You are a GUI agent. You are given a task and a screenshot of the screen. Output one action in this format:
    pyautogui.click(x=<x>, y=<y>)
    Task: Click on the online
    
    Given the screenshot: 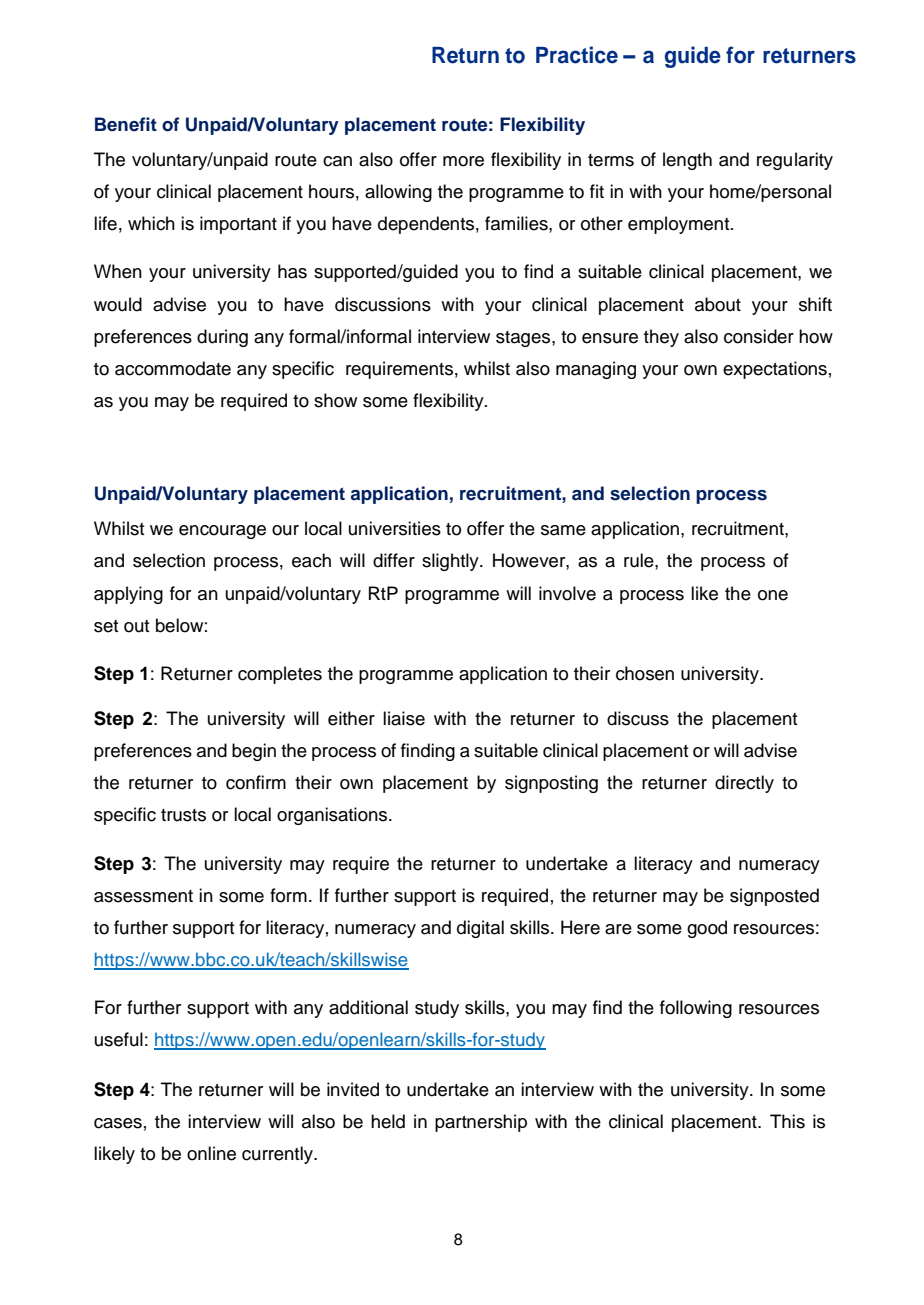 What is the action you would take?
    pyautogui.click(x=211, y=1153)
